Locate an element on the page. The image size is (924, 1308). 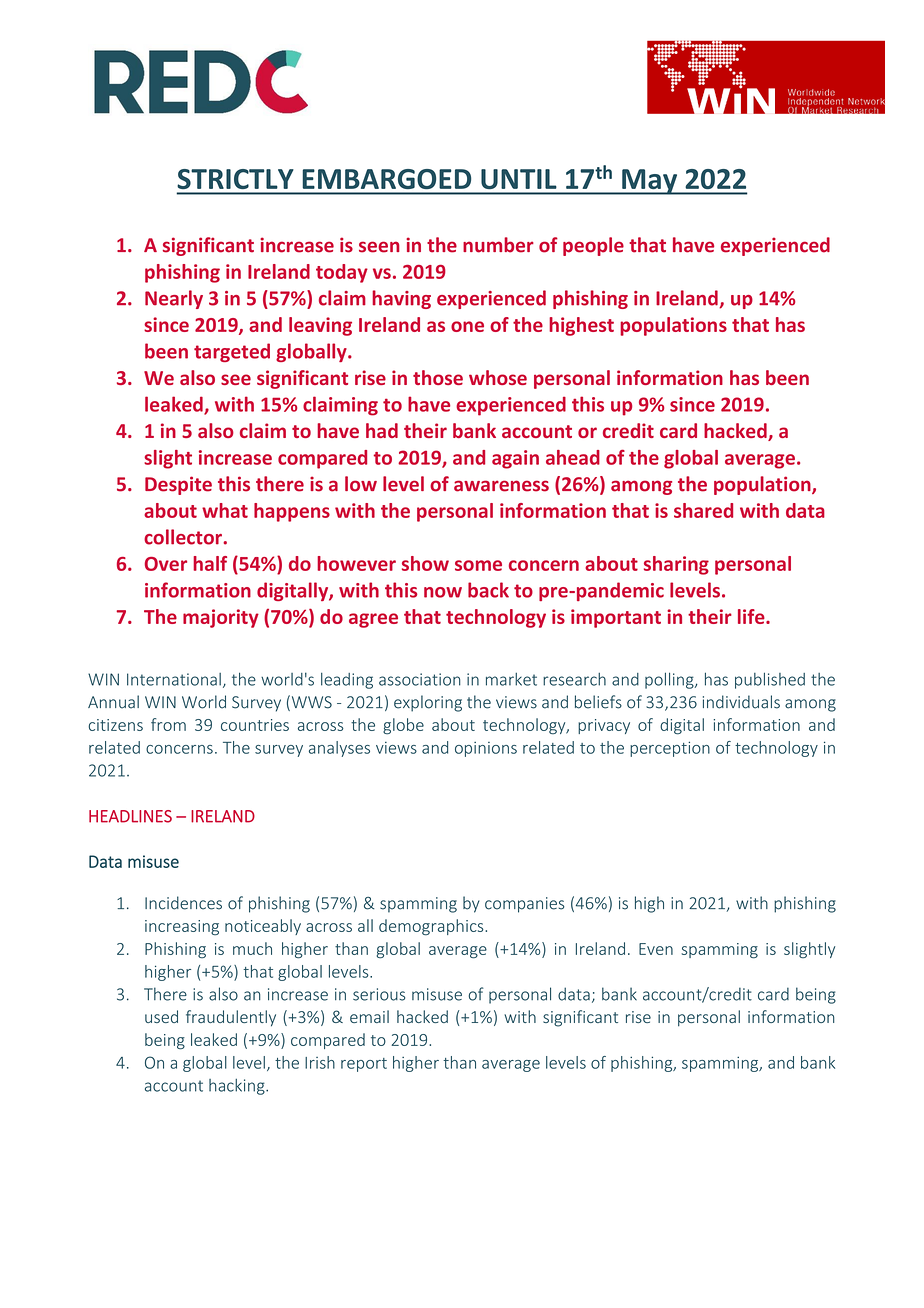
from is located at coordinates (168, 724).
